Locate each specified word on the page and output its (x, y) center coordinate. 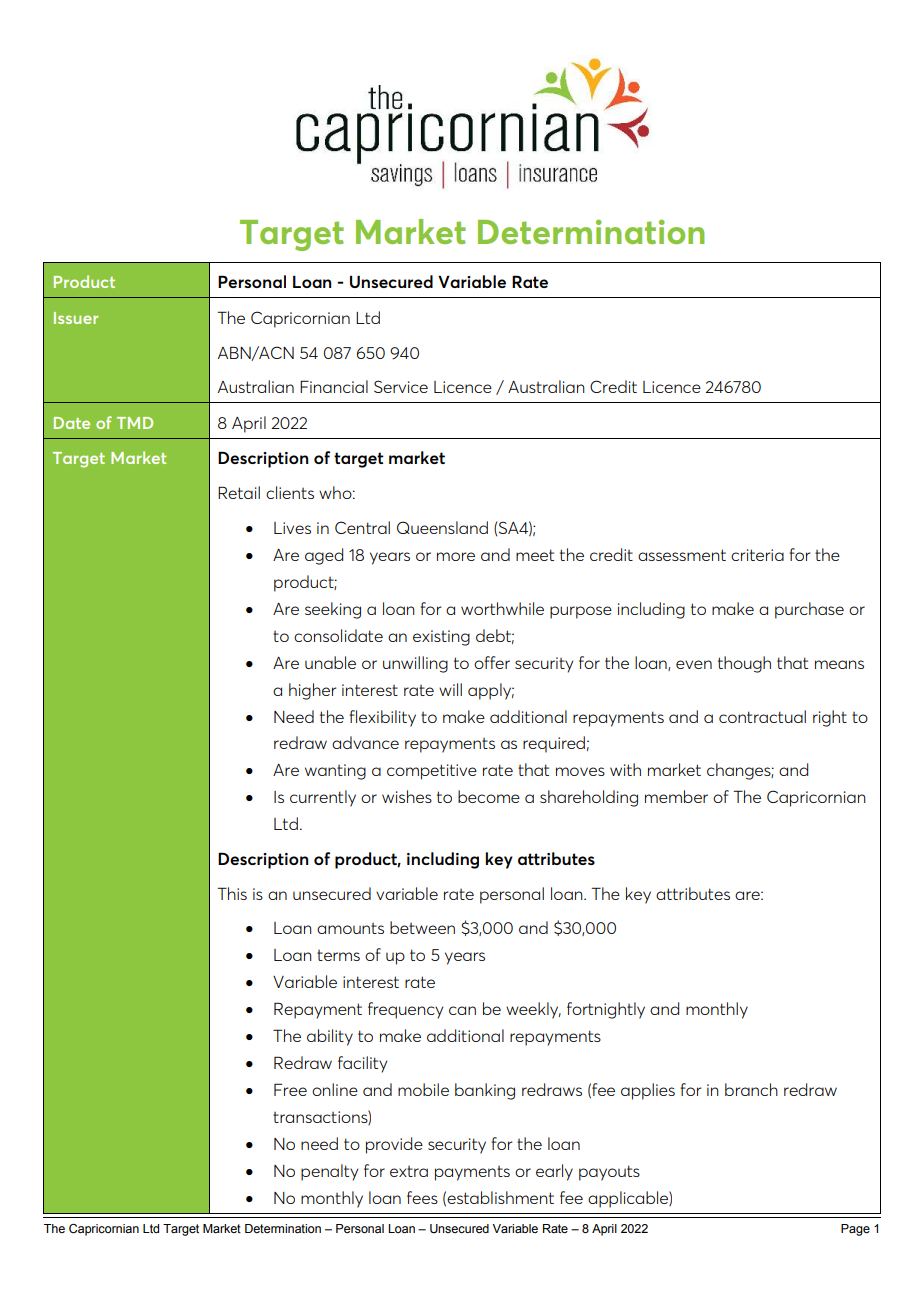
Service (401, 386)
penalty (329, 1172)
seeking (333, 610)
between (422, 927)
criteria (757, 555)
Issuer (76, 318)
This (232, 893)
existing (441, 638)
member (676, 796)
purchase (809, 610)
